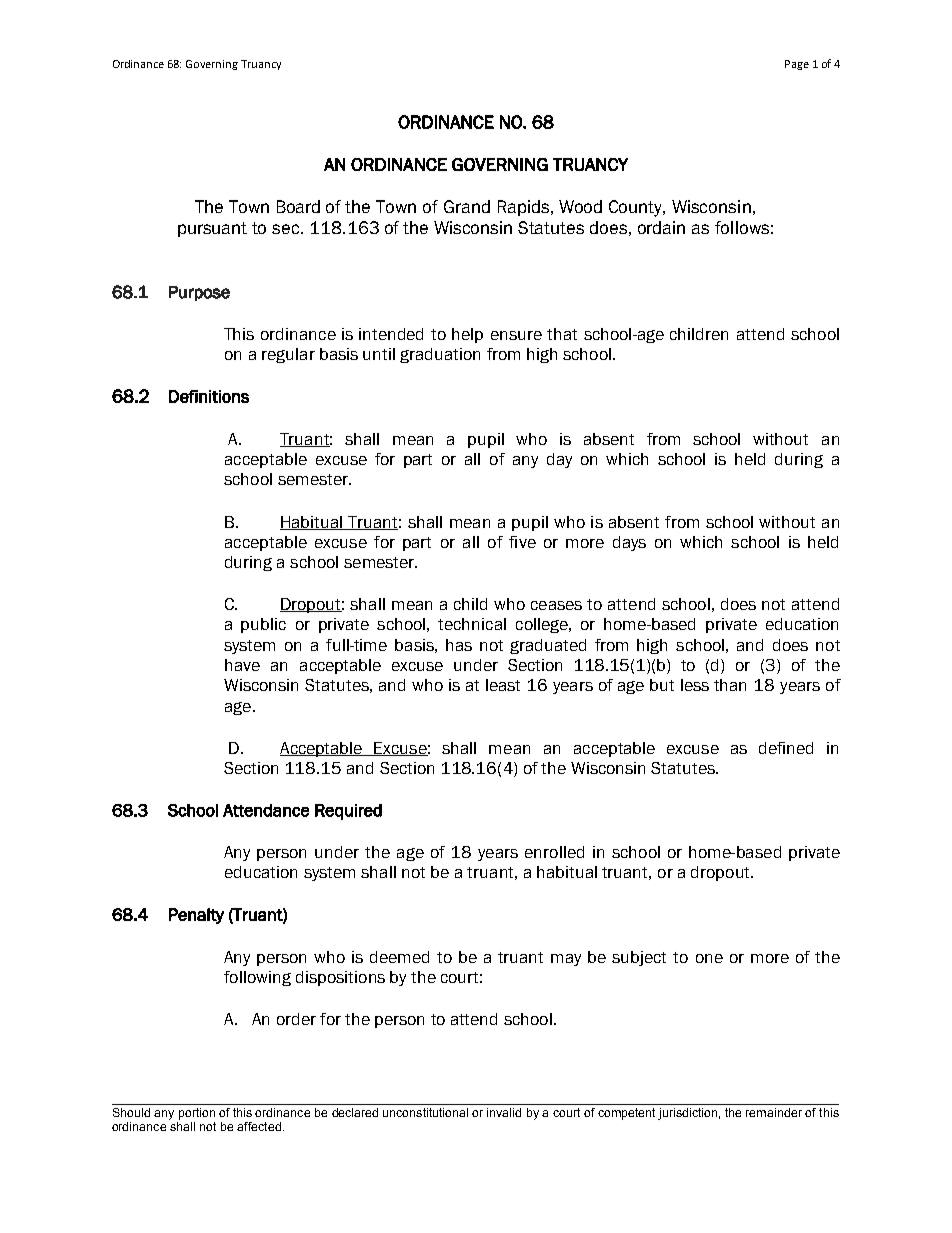 This document has width=952, height=1233. Describe the element at coordinates (786, 748) in the document. I see `defined` at that location.
